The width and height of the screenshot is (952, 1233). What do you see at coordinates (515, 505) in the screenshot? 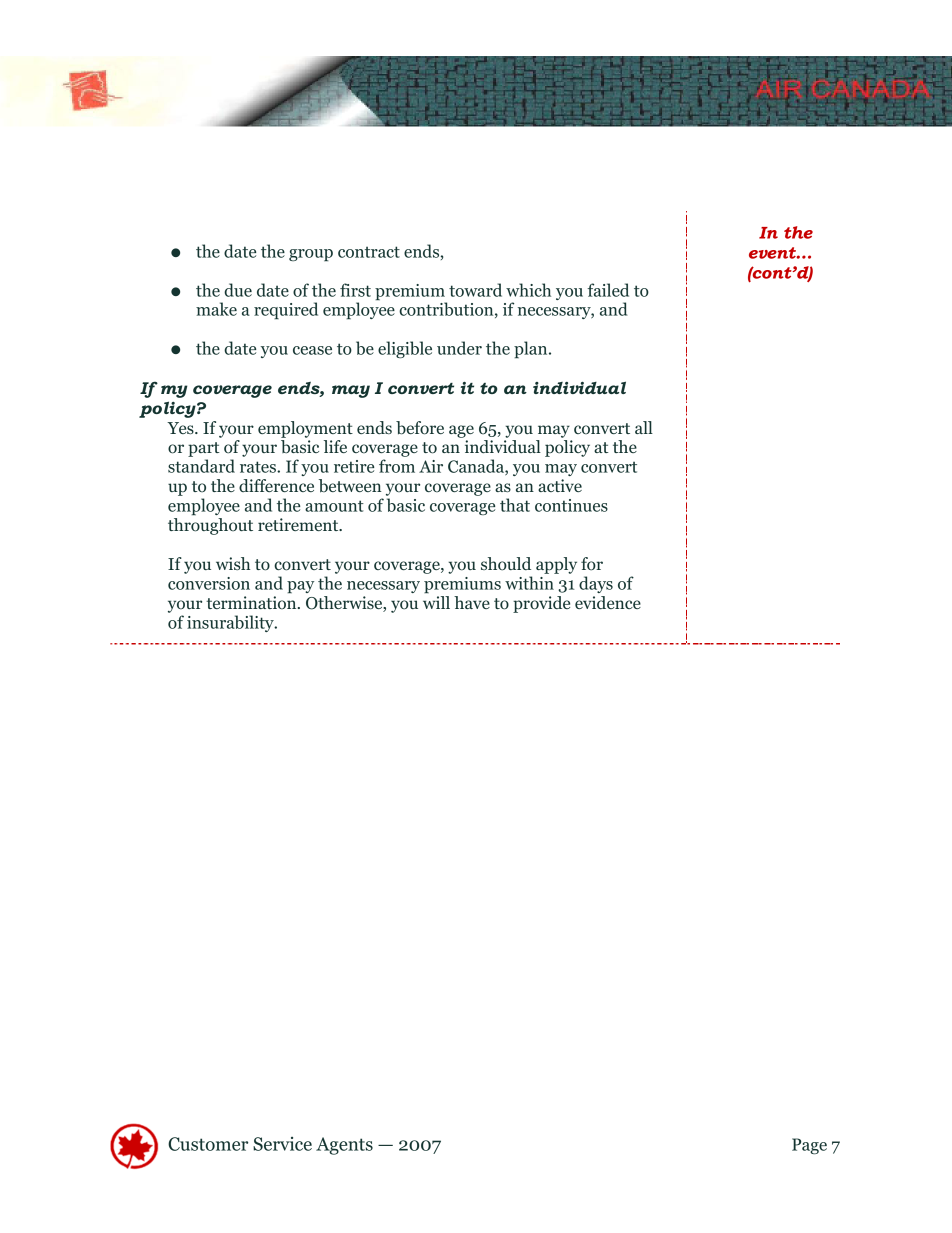
I see `that` at bounding box center [515, 505].
